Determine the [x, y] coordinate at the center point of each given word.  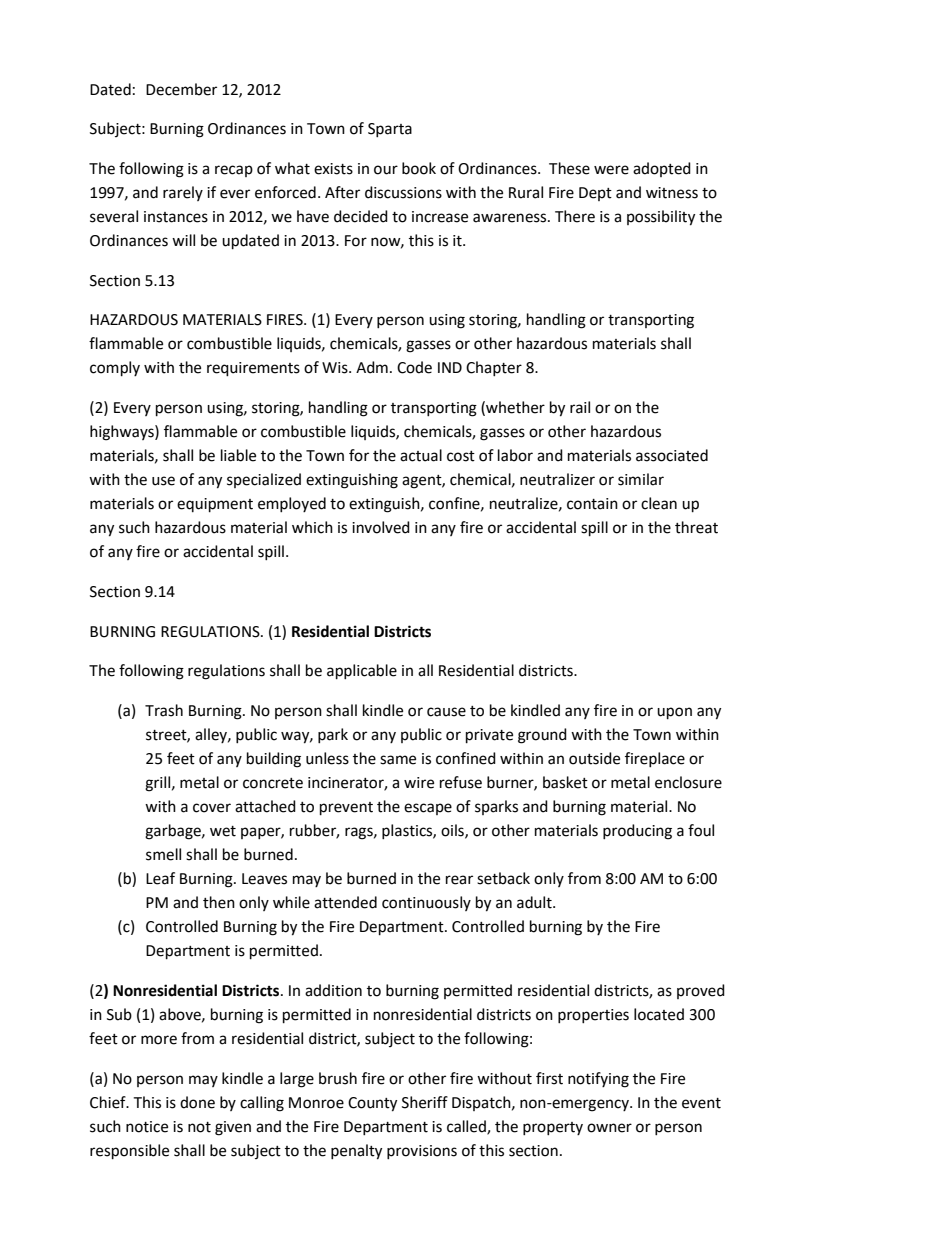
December [181, 89]
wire [419, 783]
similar [641, 479]
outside [594, 758]
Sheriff [425, 1102]
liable [238, 455]
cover [212, 808]
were [611, 170]
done [197, 1102]
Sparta [390, 130]
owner [609, 1128]
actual [421, 455]
